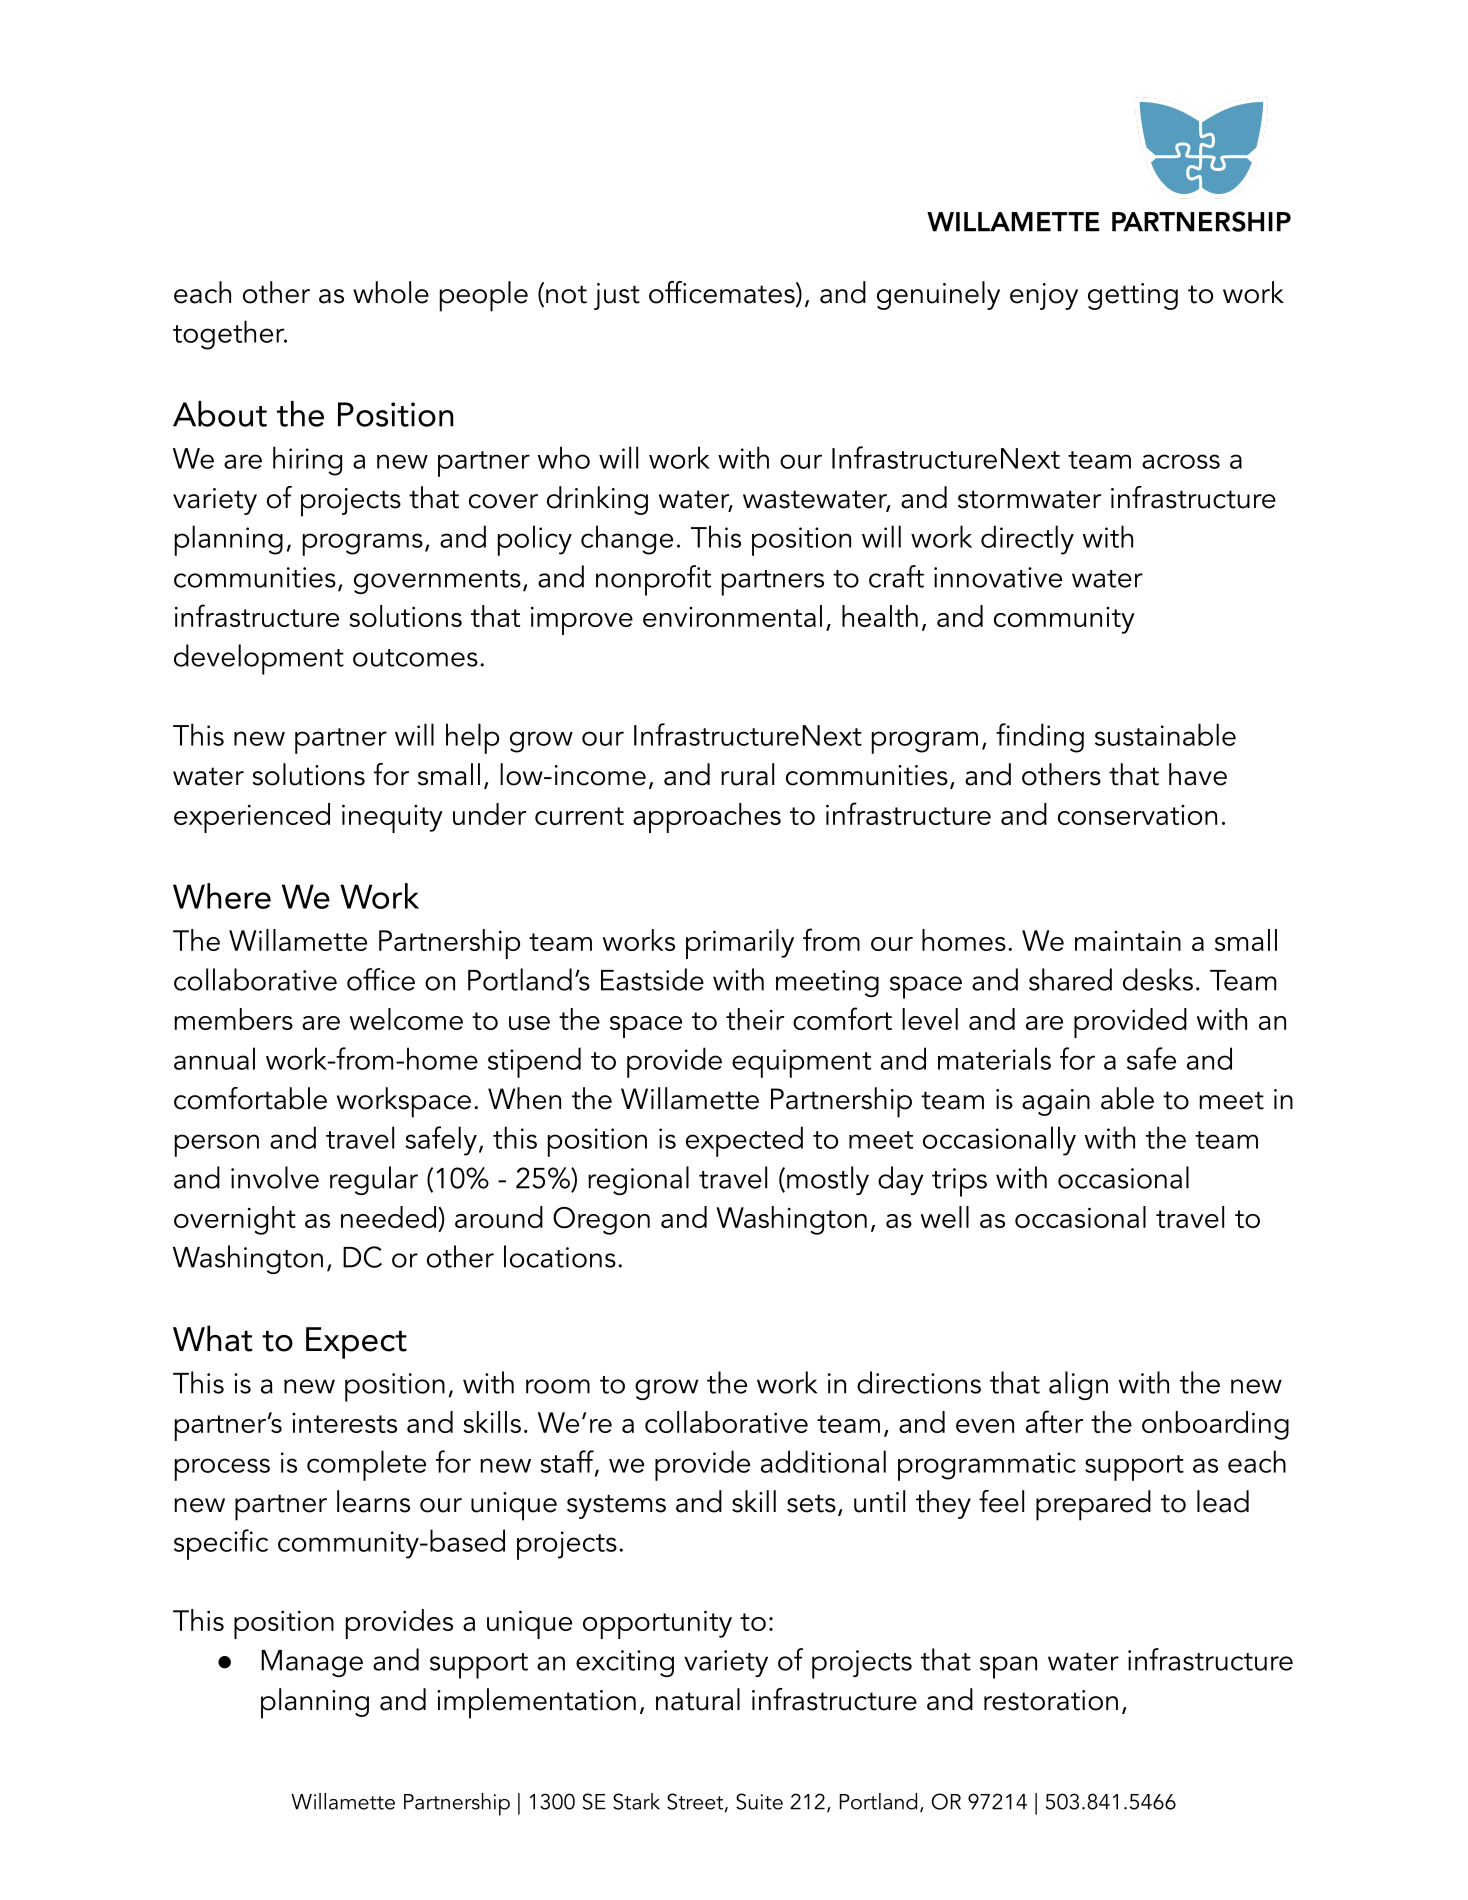 Image resolution: width=1468 pixels, height=1900 pixels. What do you see at coordinates (732, 616) in the screenshot?
I see `environmental` at bounding box center [732, 616].
